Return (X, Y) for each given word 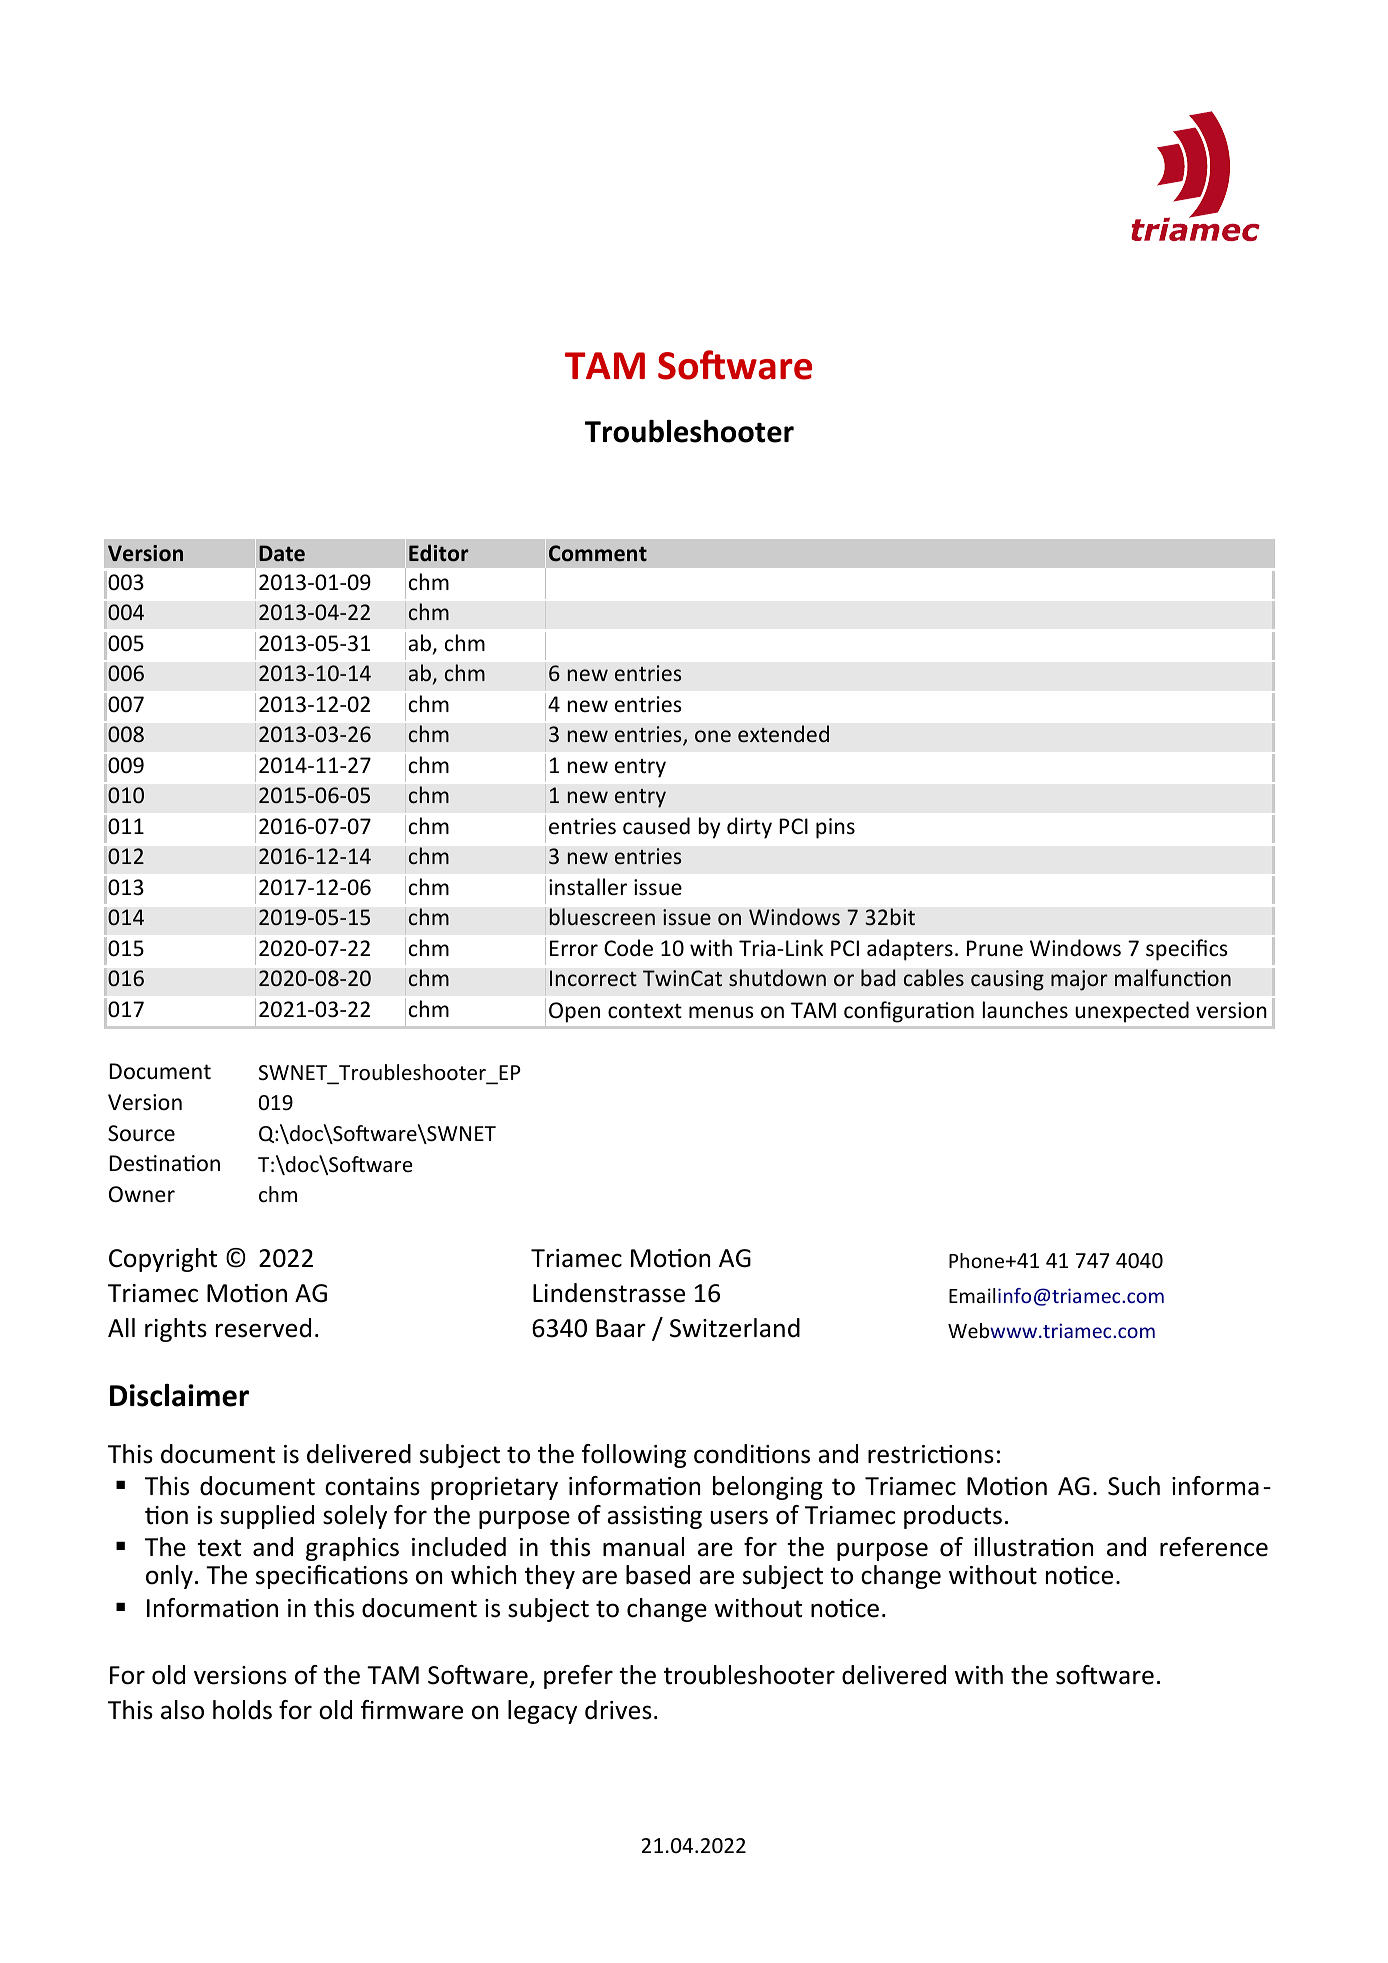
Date (282, 553)
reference (1214, 1547)
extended (783, 733)
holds (242, 1710)
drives (618, 1710)
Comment (598, 553)
